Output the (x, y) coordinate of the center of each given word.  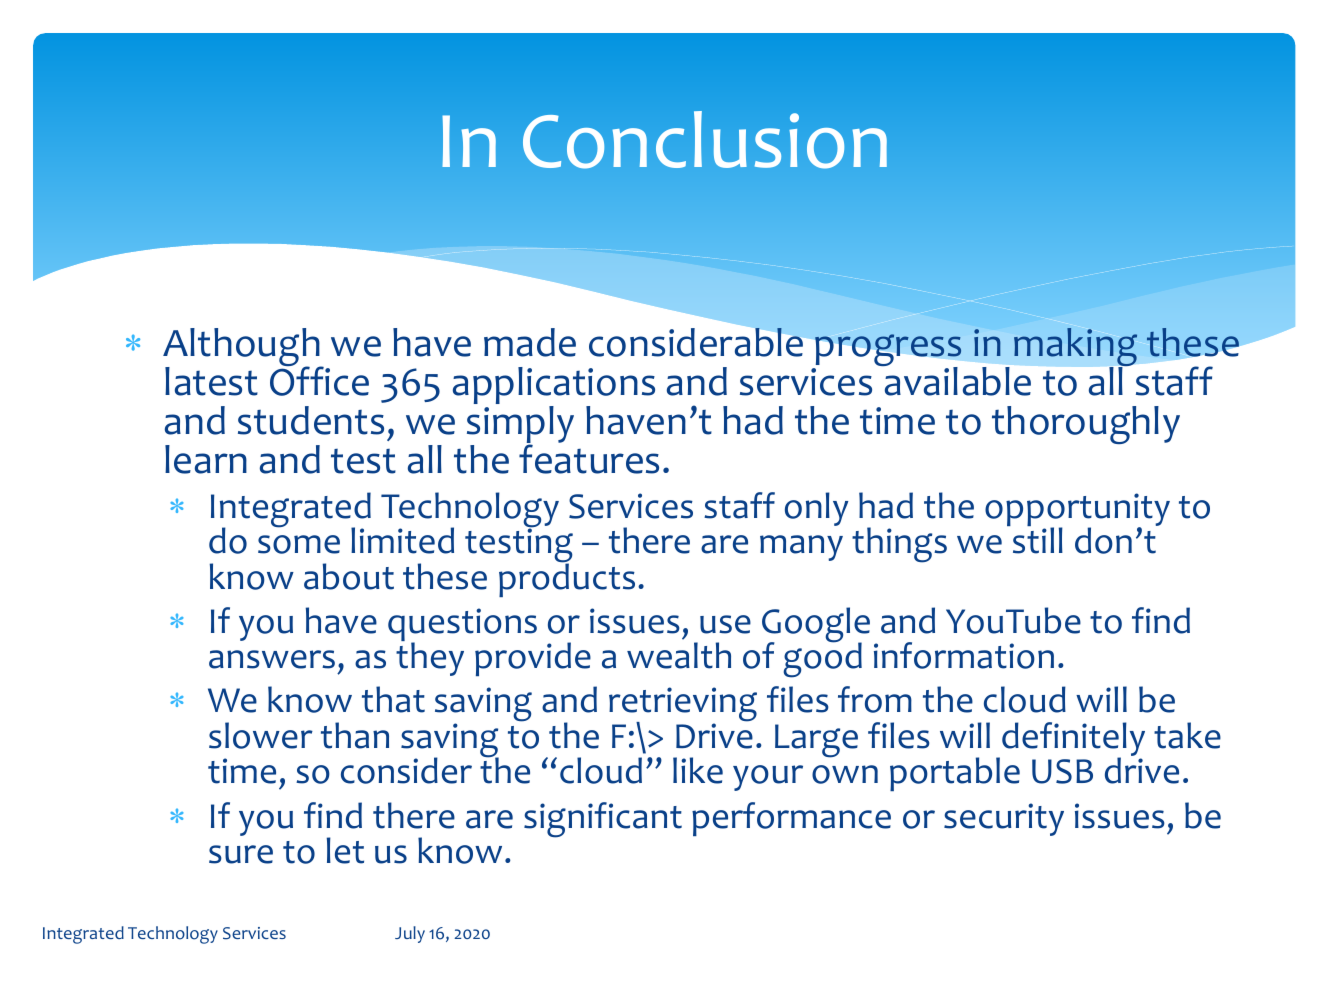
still (1038, 539)
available (957, 380)
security (1004, 819)
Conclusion (705, 140)
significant (603, 820)
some (299, 544)
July (410, 934)
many (801, 548)
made (530, 342)
